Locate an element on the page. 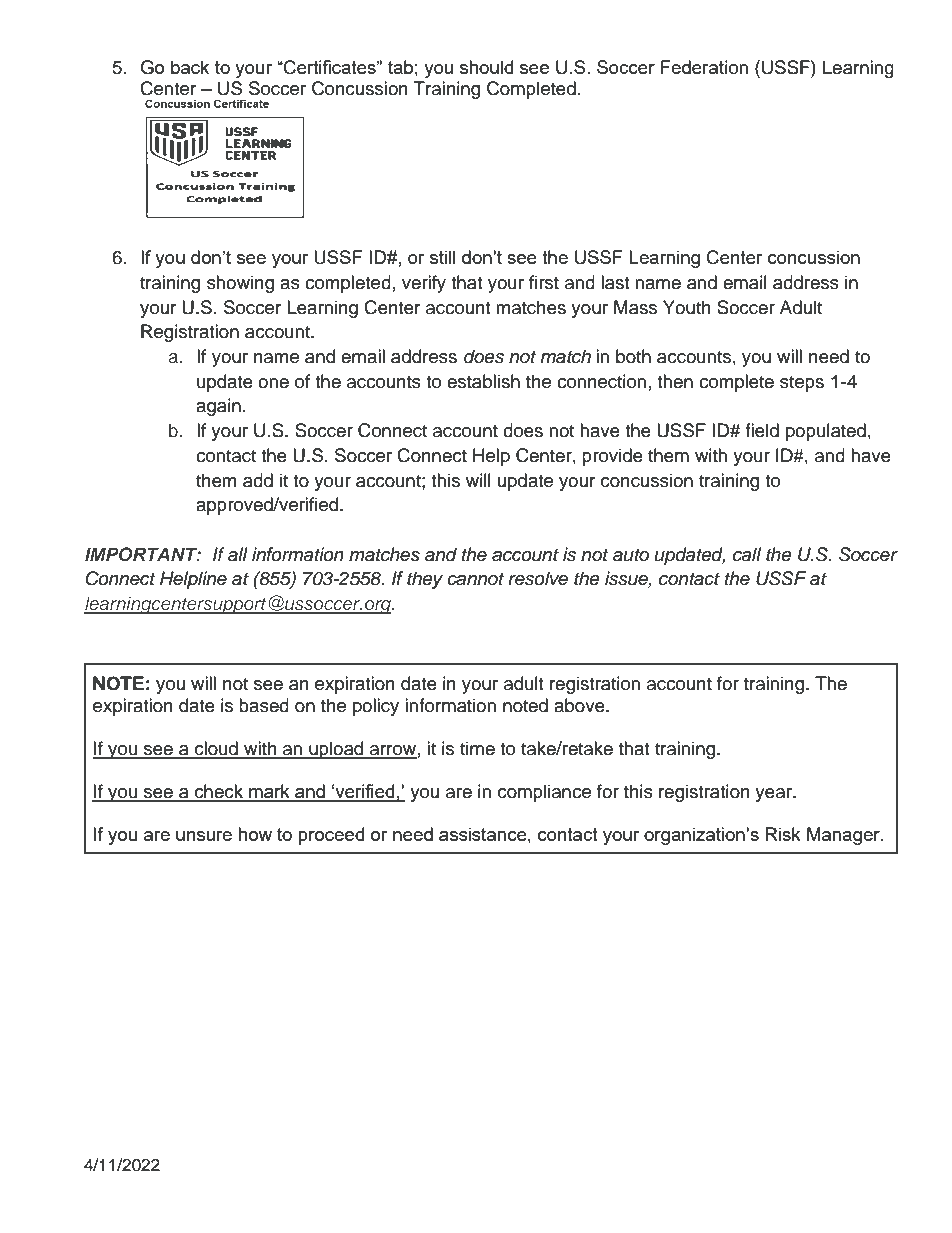 This page has width=952, height=1233. resolve is located at coordinates (538, 578).
